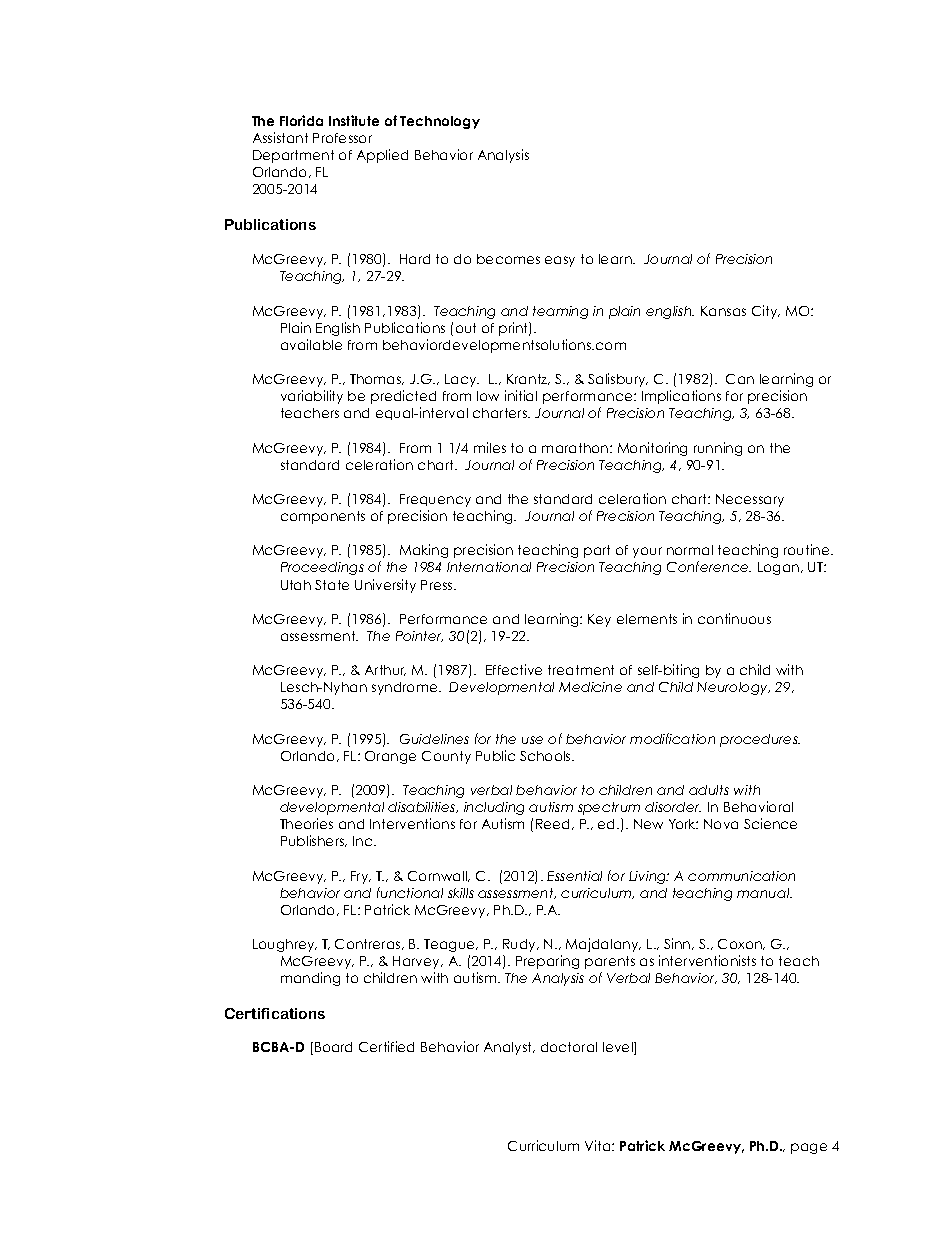  What do you see at coordinates (333, 1047) in the image?
I see `Board` at bounding box center [333, 1047].
